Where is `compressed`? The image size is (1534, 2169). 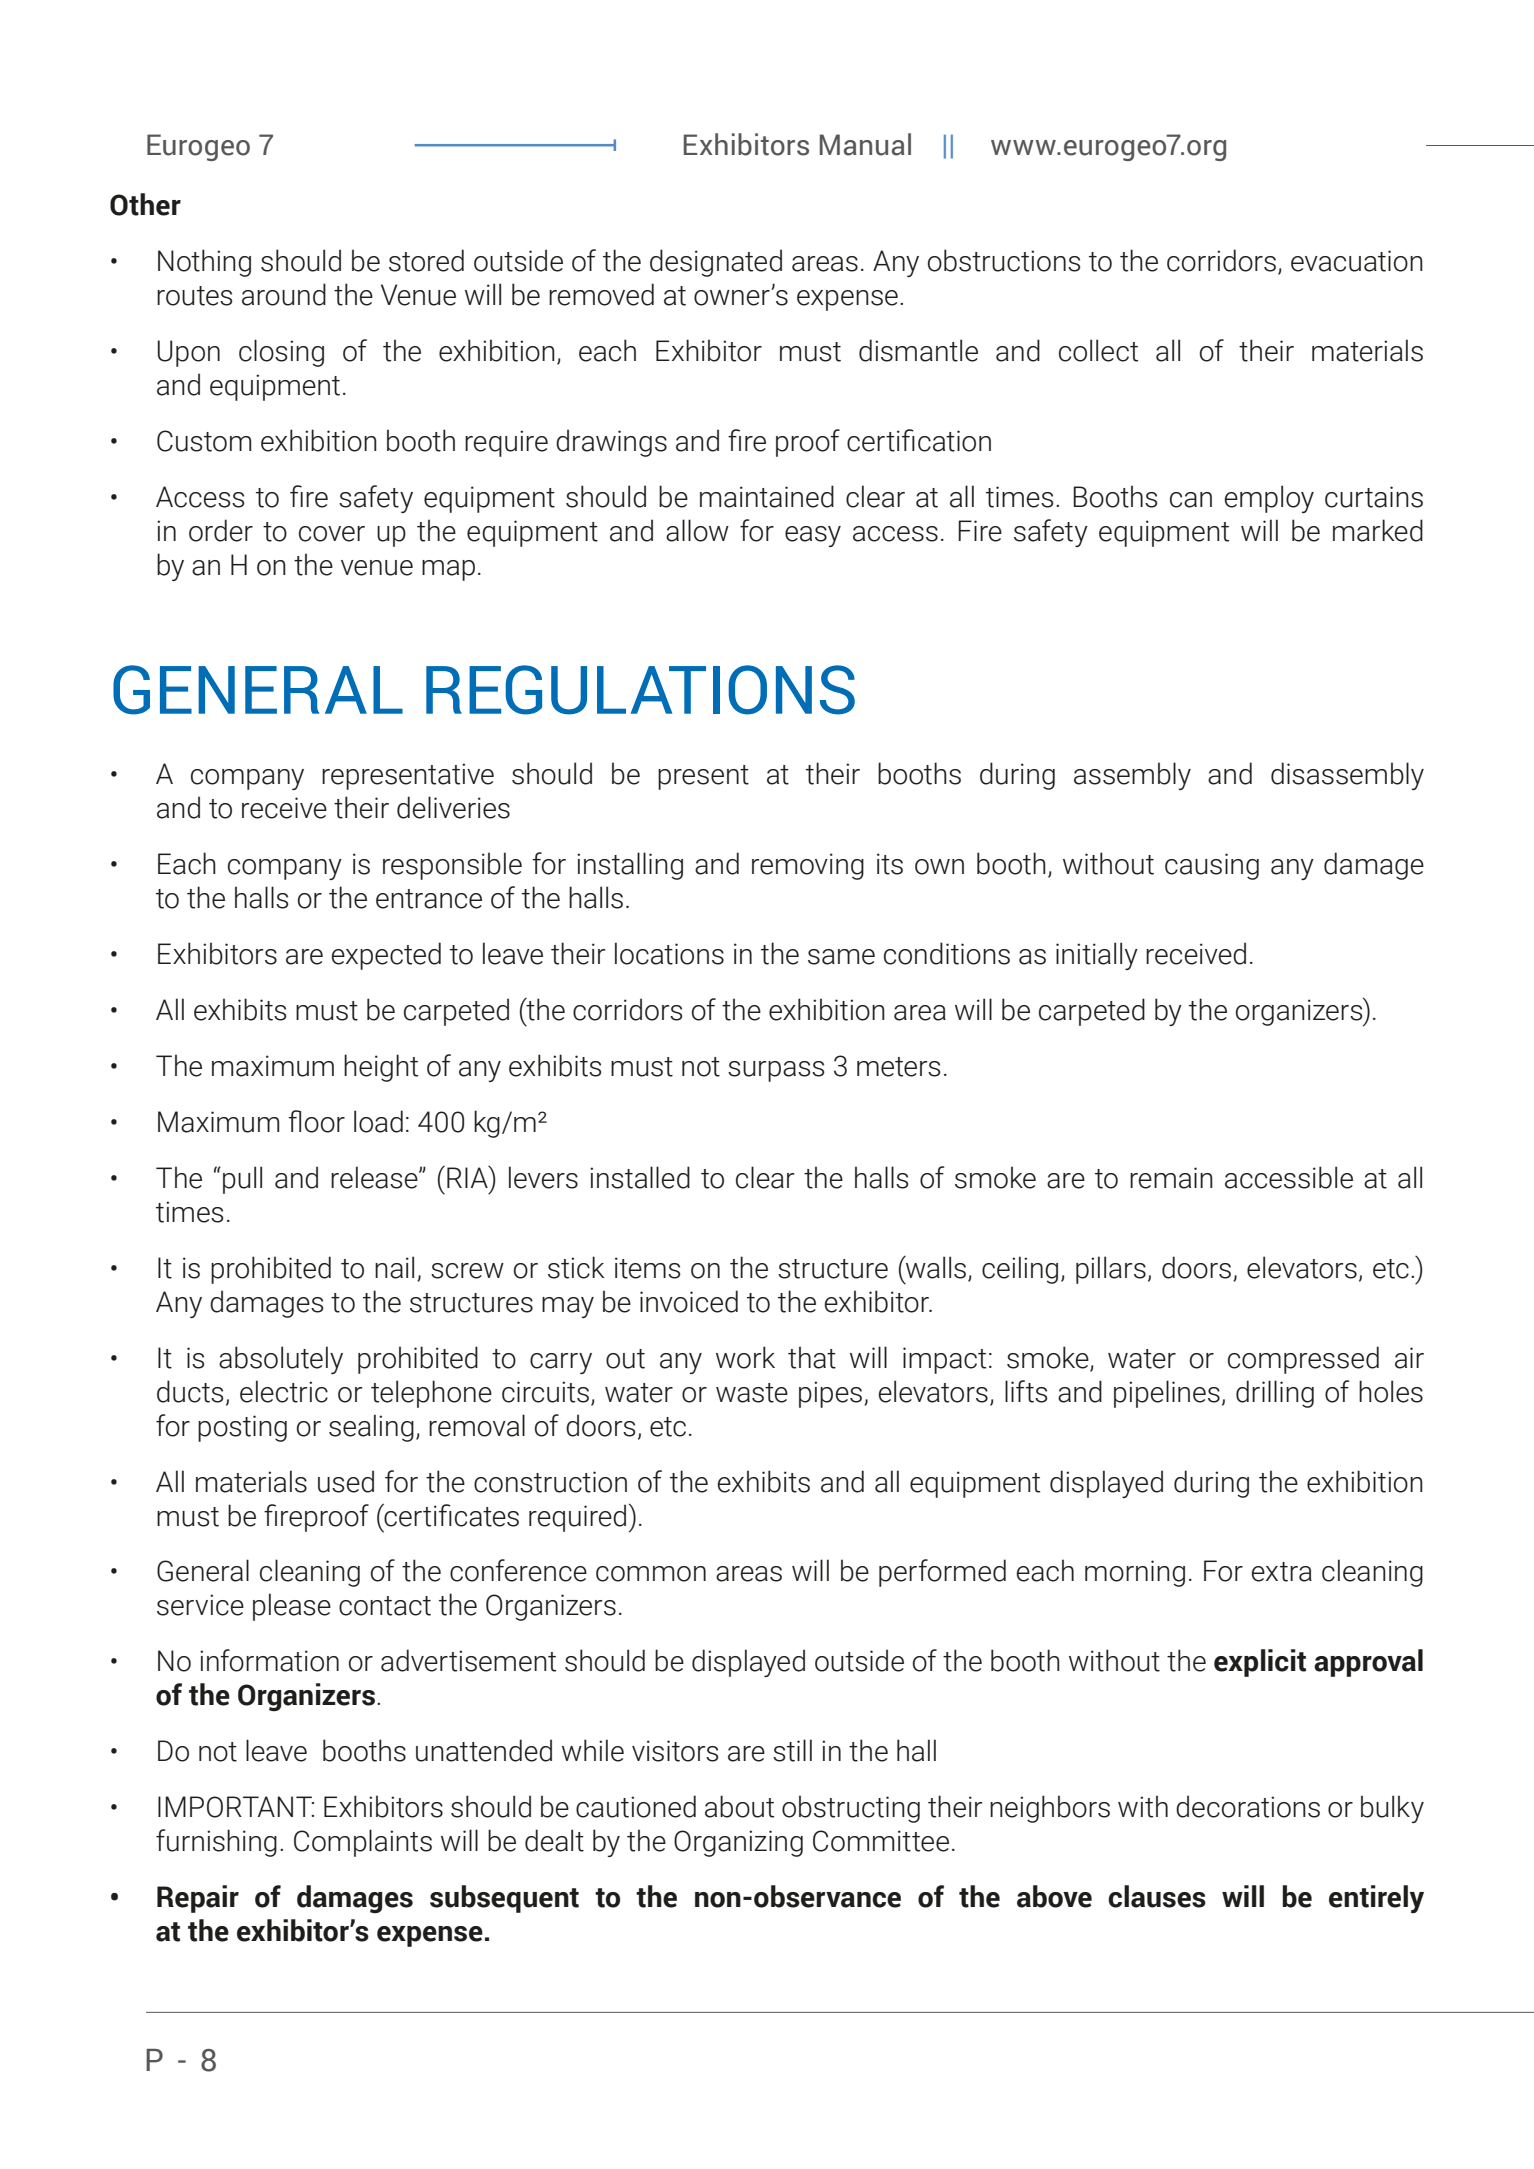
compressed is located at coordinates (1303, 1360).
